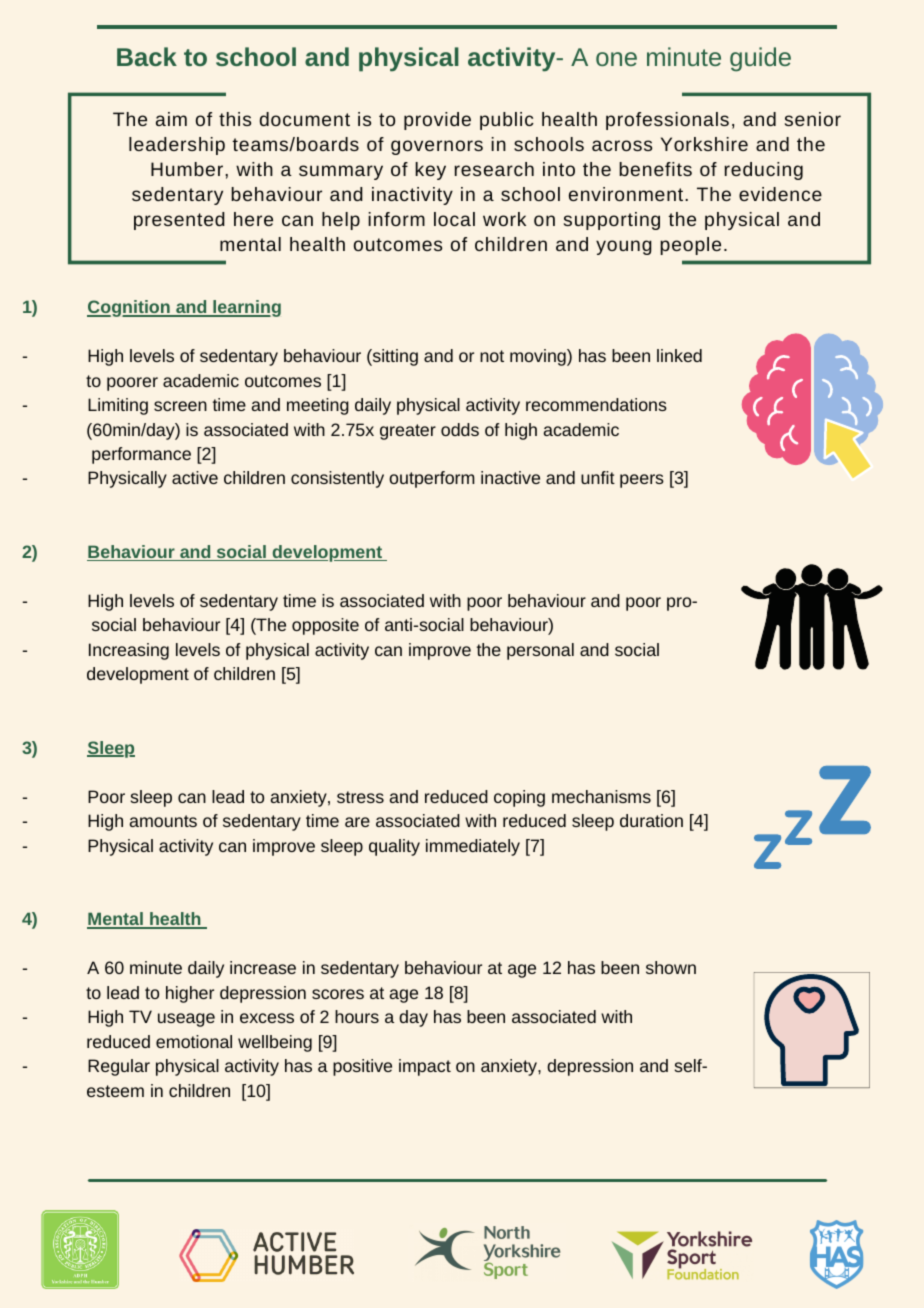  What do you see at coordinates (129, 651) in the page?
I see `Increasing` at bounding box center [129, 651].
